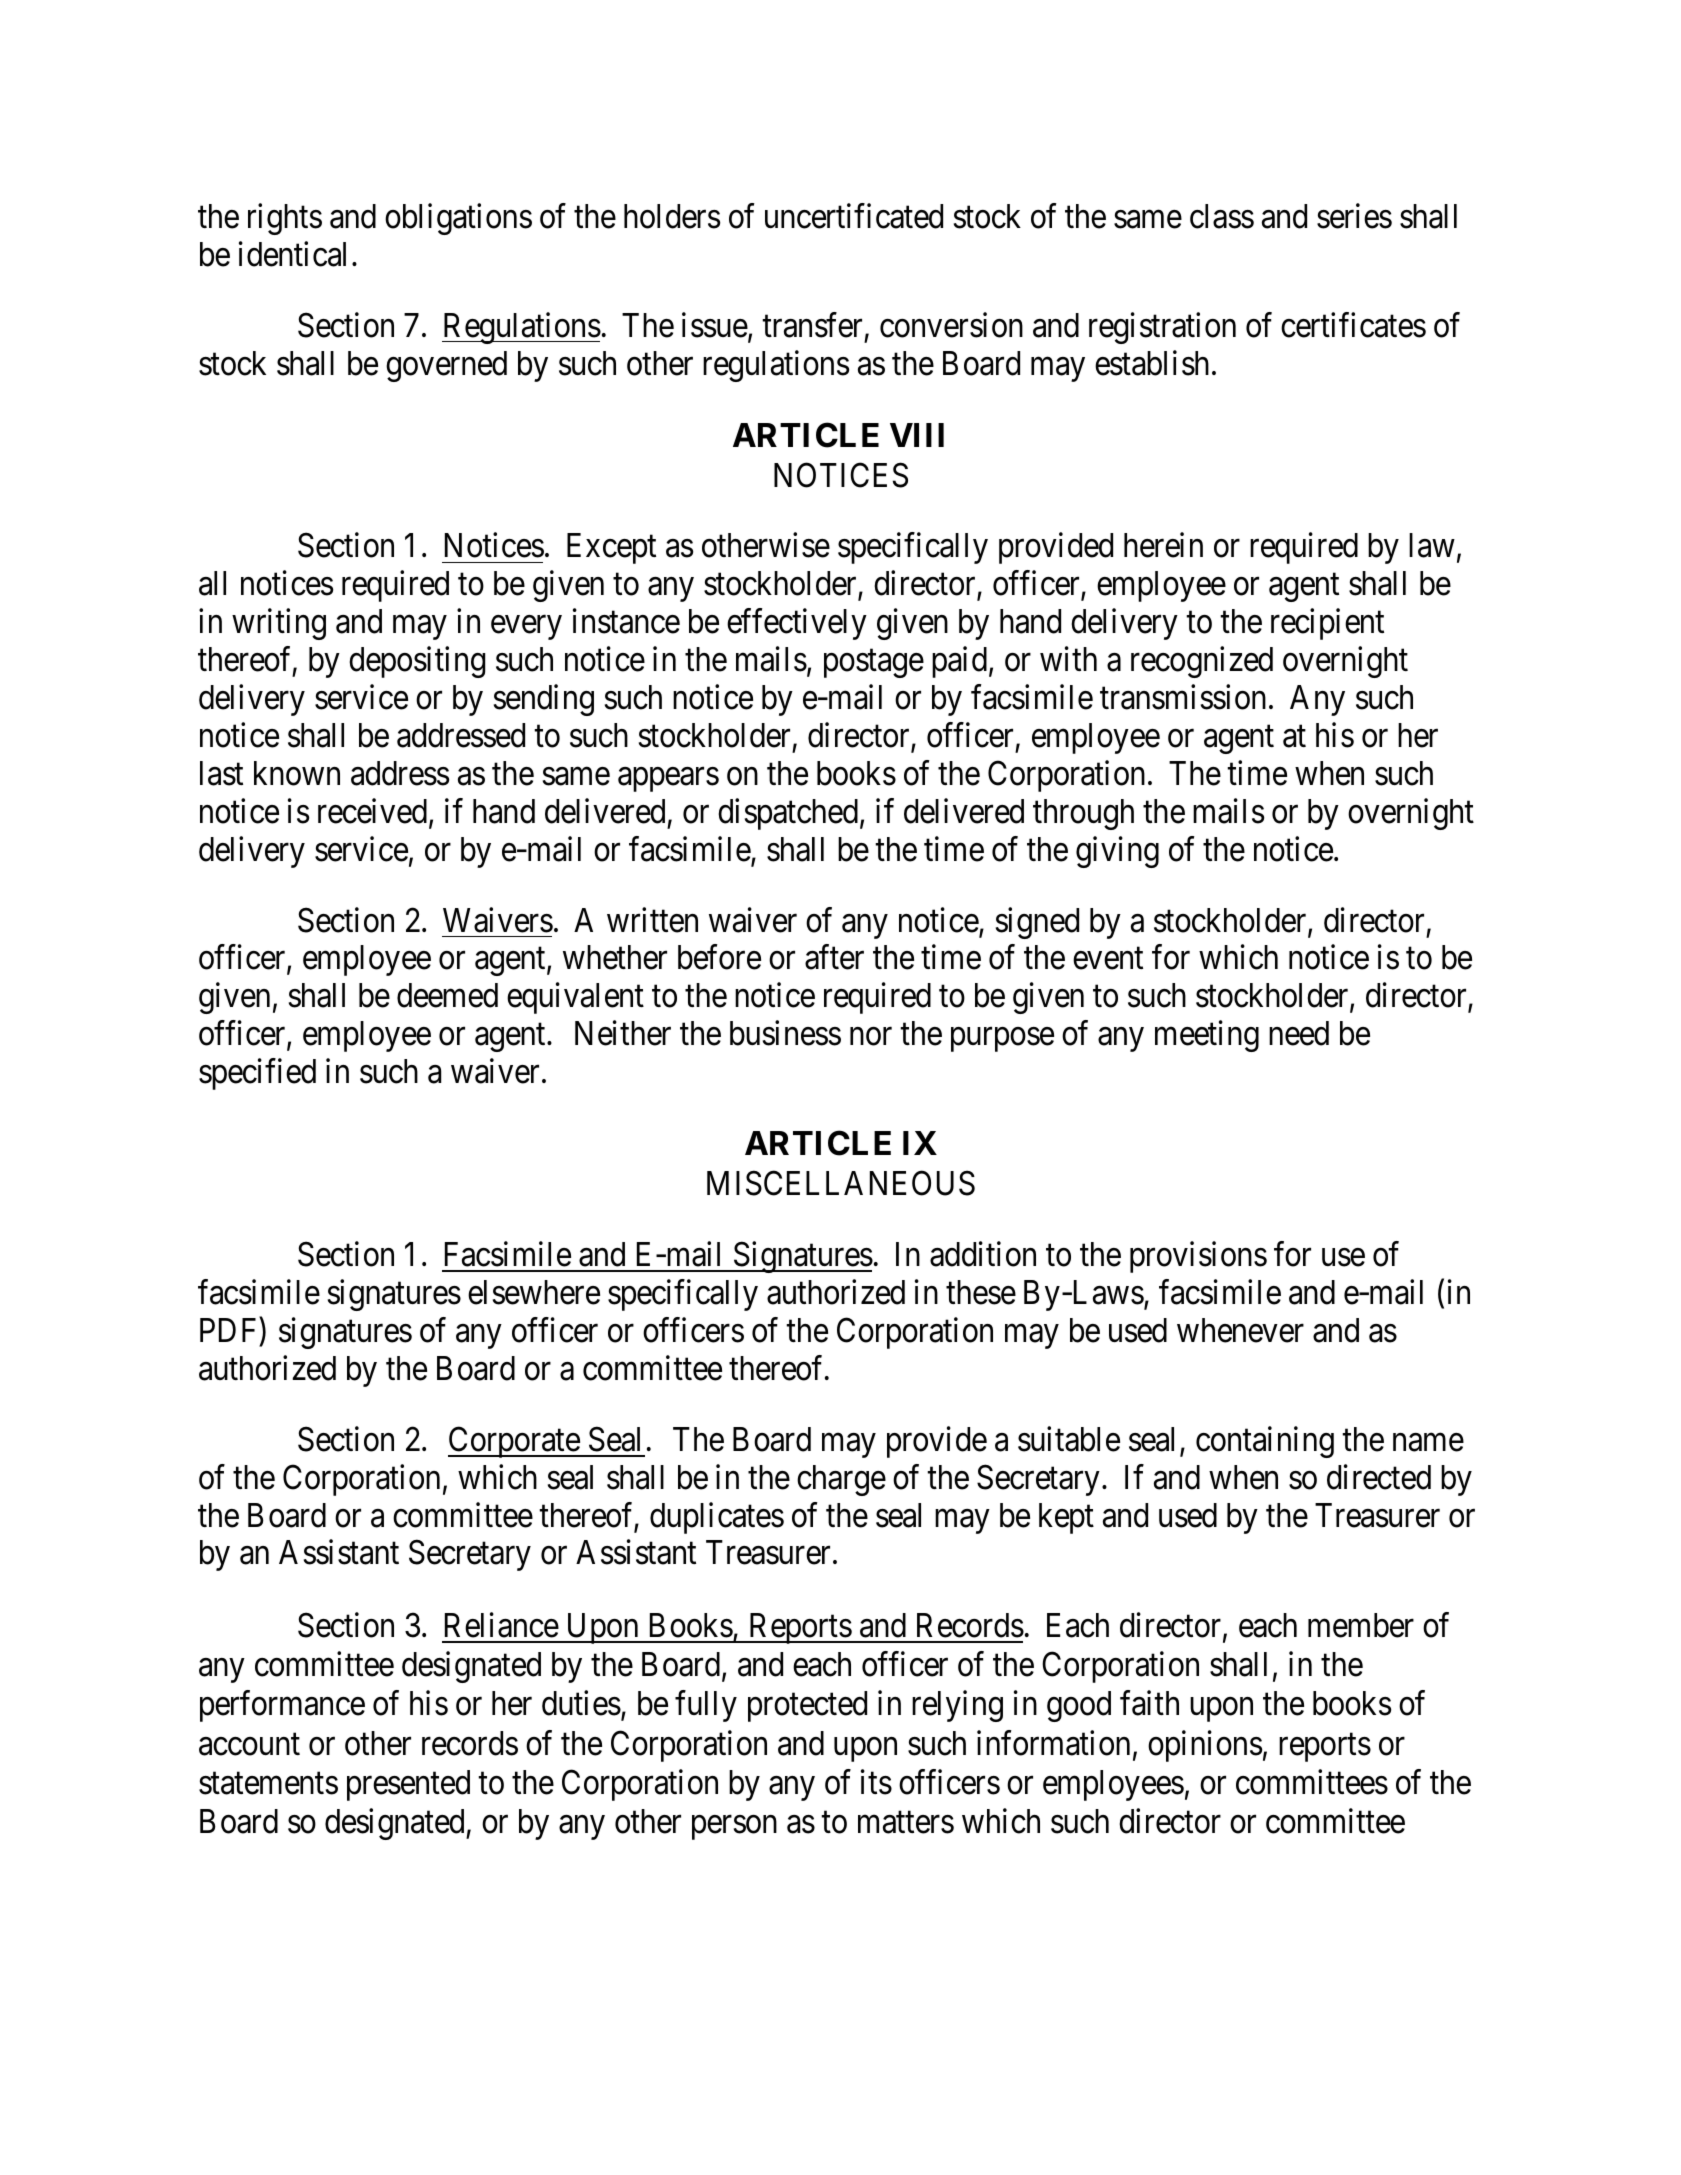  I want to click on class, so click(1222, 216).
